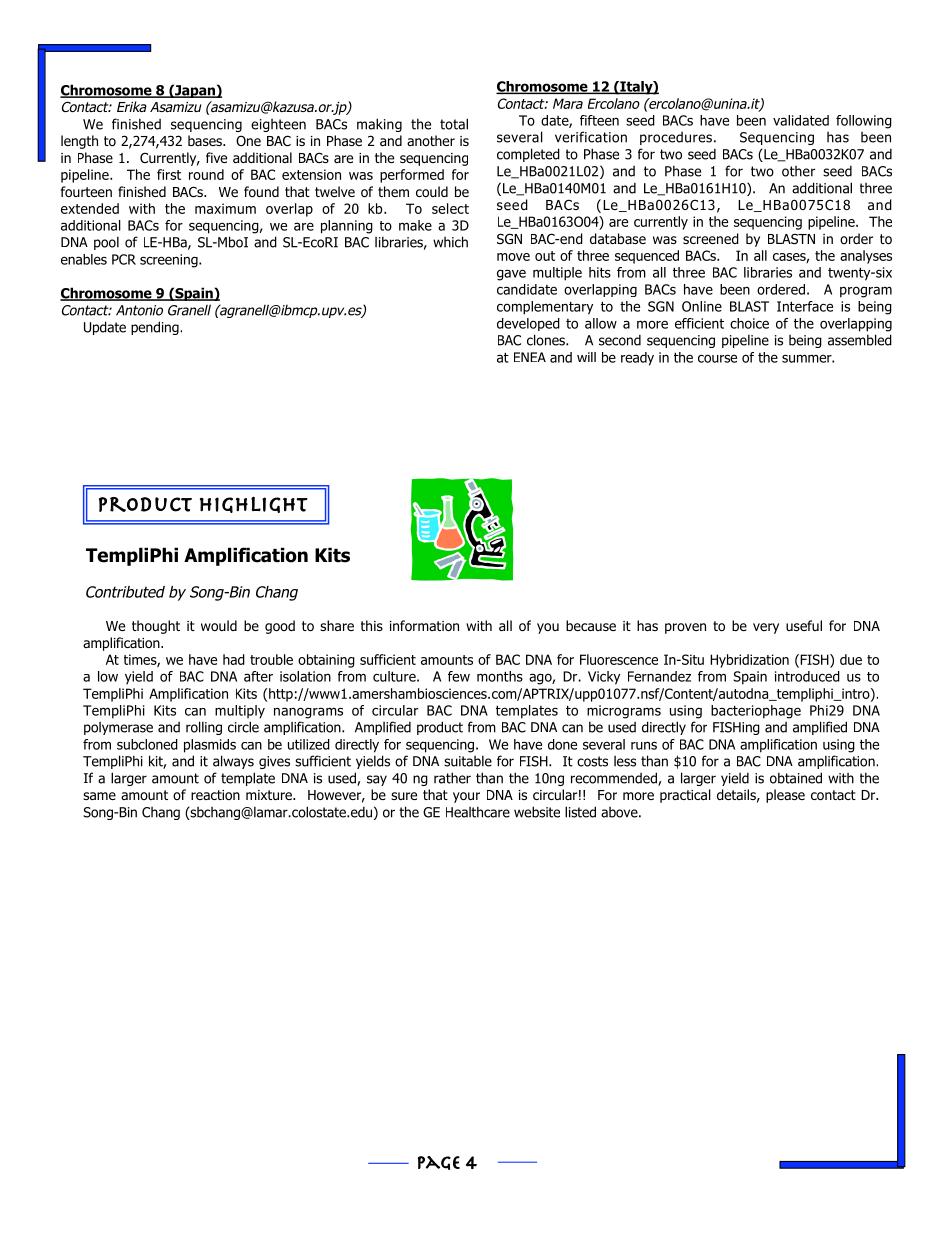  Describe the element at coordinates (439, 1163) in the screenshot. I see `Page` at that location.
